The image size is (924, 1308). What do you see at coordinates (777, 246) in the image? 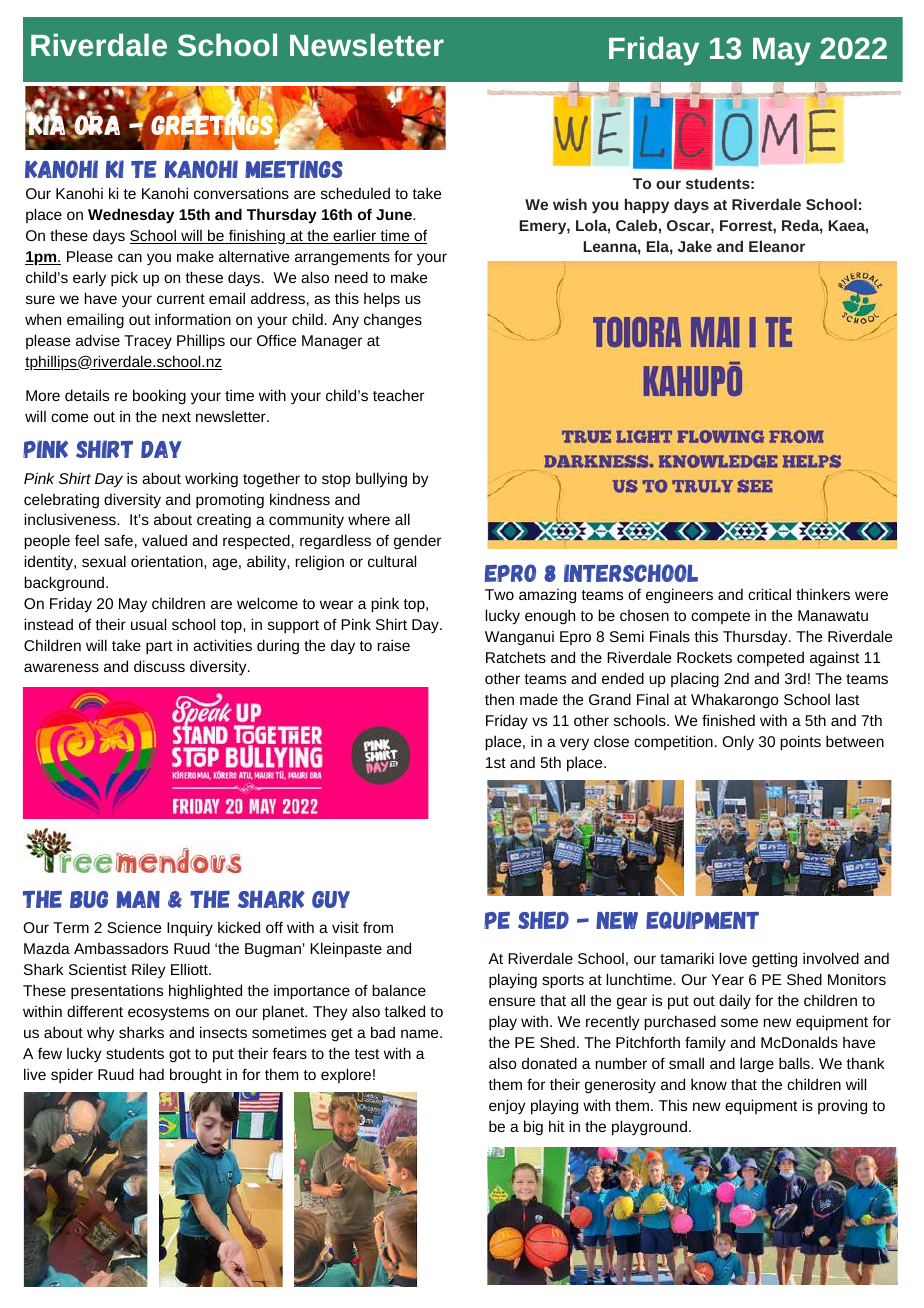
I see `Eleanor` at bounding box center [777, 246].
